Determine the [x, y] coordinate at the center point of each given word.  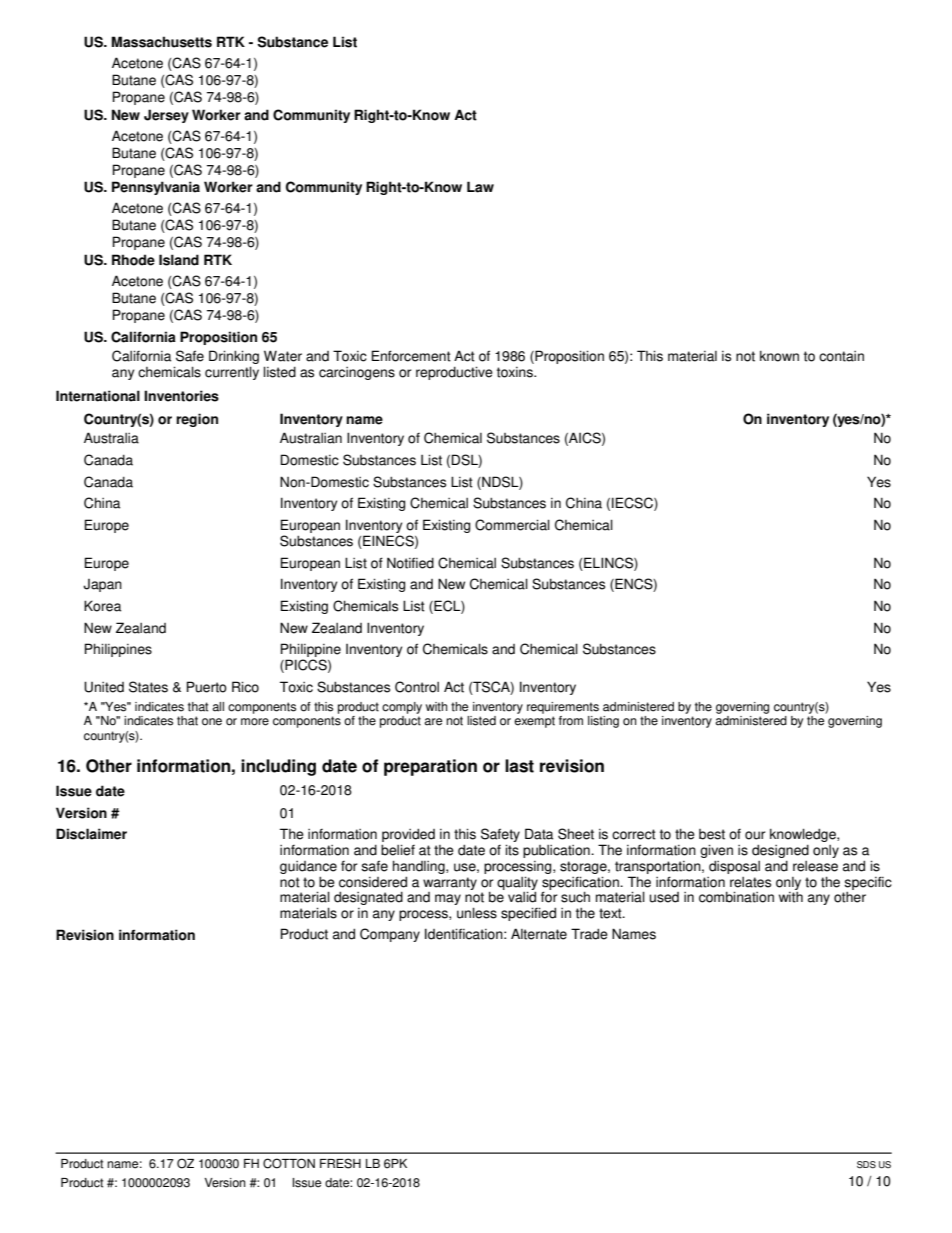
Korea [102, 606]
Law [480, 187]
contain [841, 356]
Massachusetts [161, 42]
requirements [563, 708]
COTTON [289, 1163]
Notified [410, 563]
